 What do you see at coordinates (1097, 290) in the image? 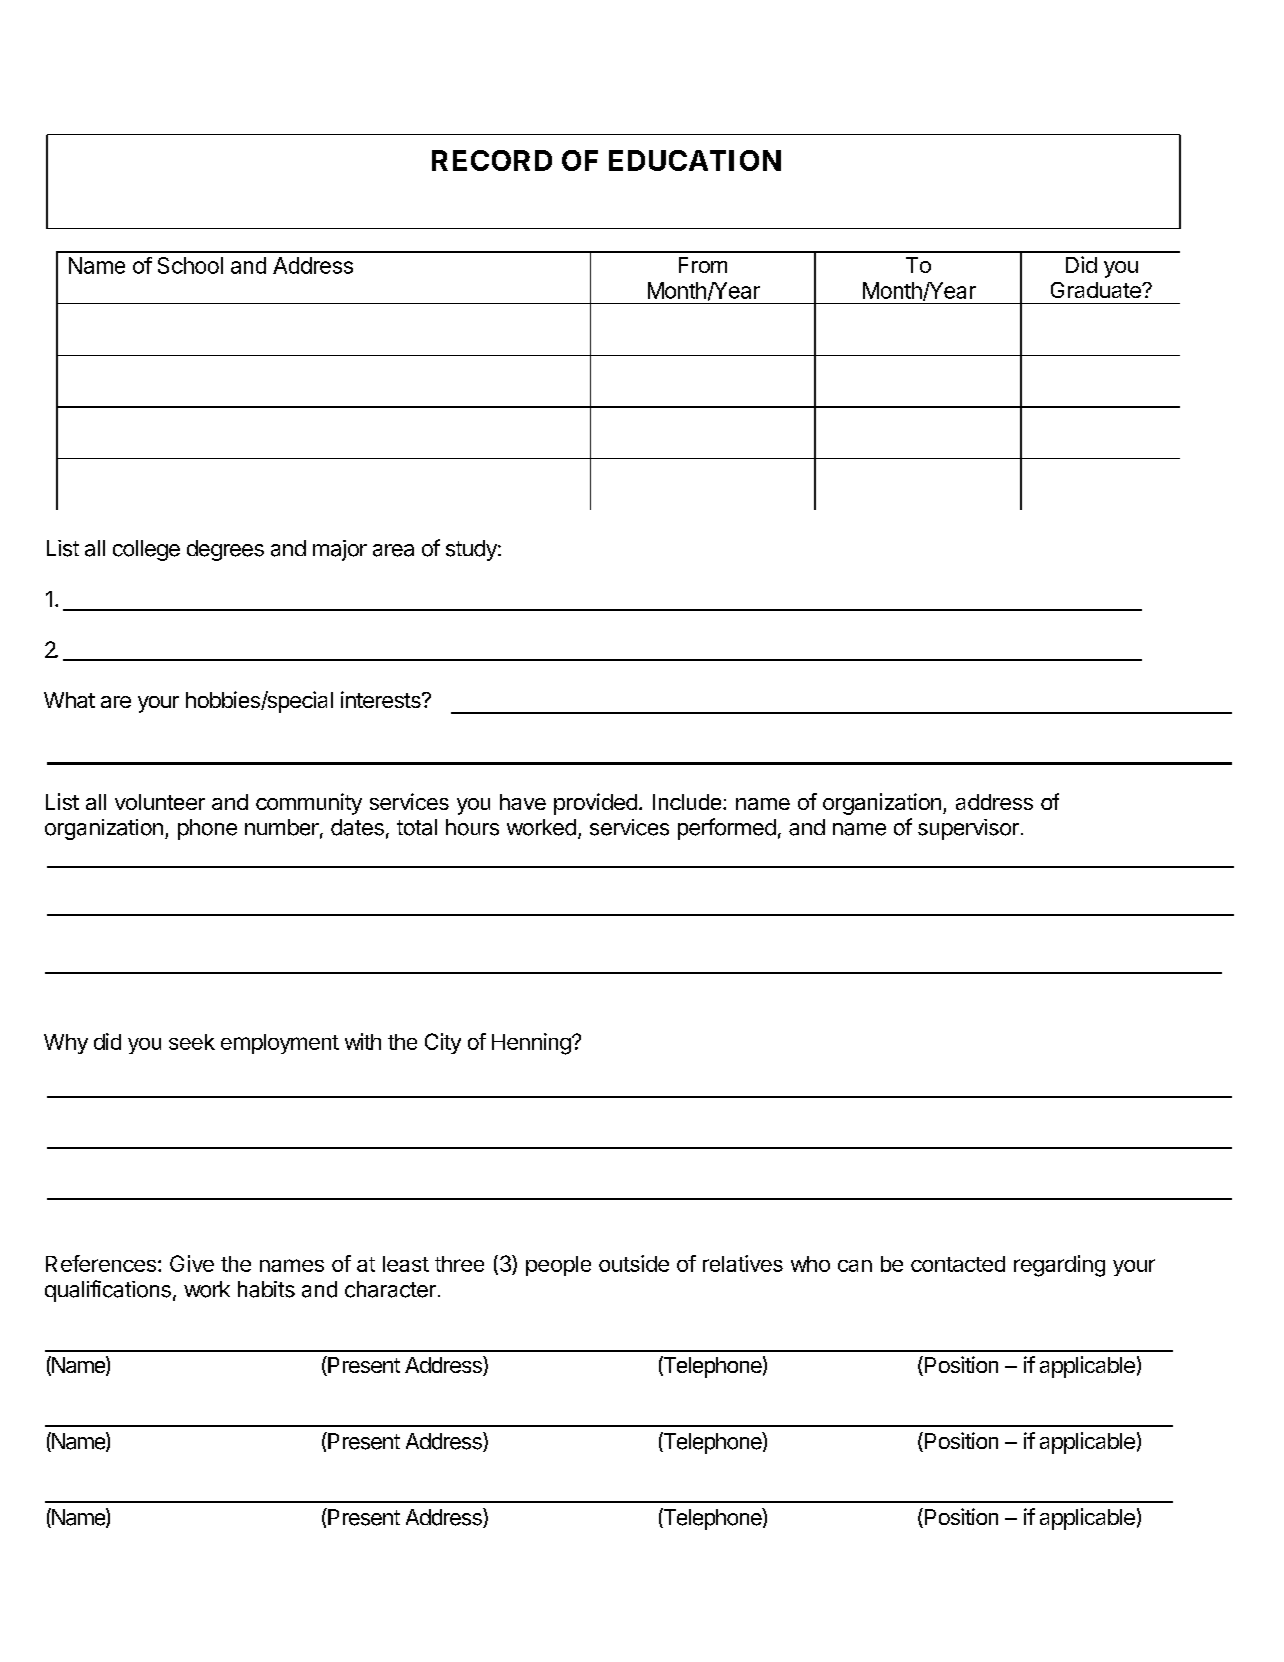
I see `Graduate` at bounding box center [1097, 290].
